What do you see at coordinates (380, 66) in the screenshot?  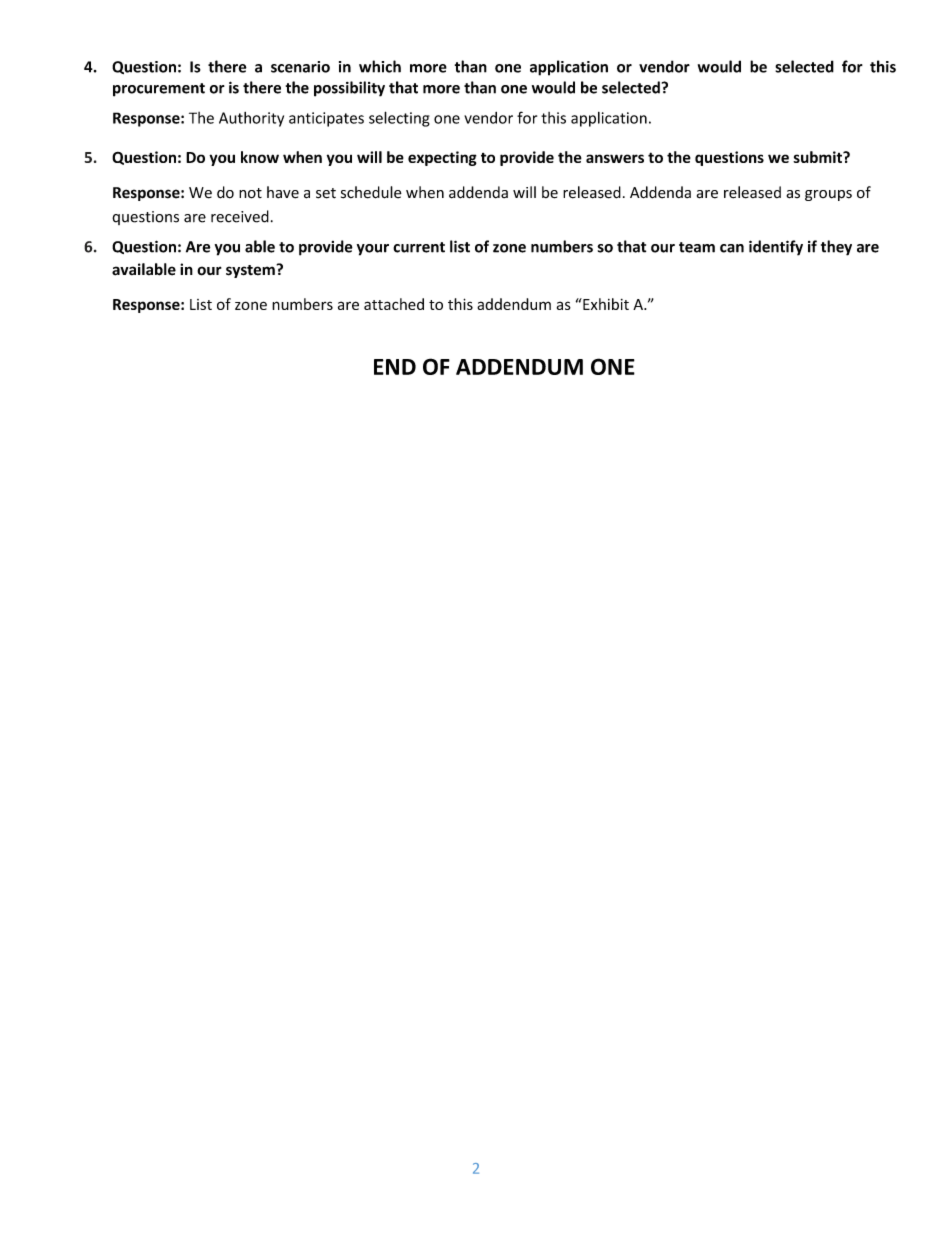 I see `which` at bounding box center [380, 66].
